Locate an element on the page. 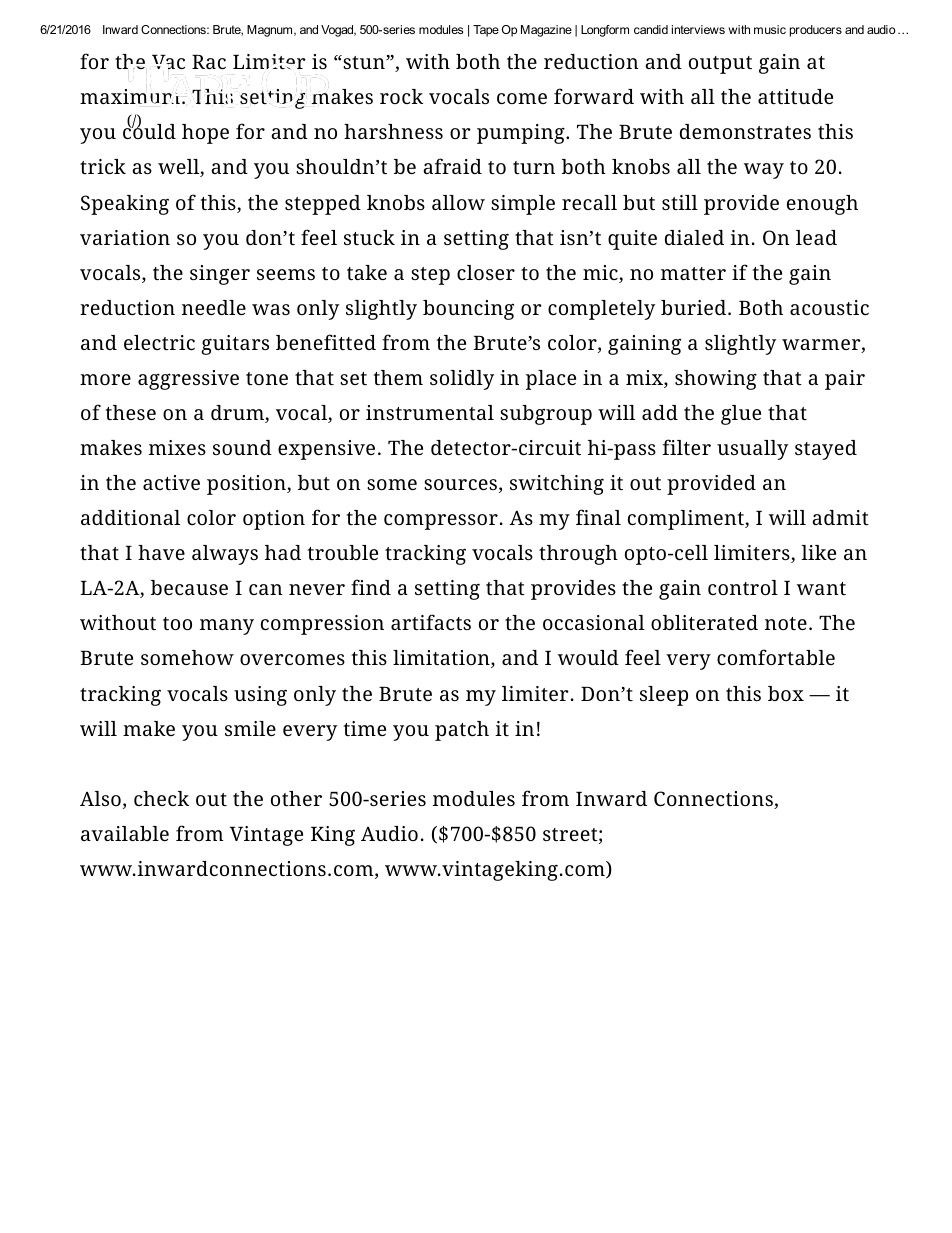 This document has height=1233, width=952. electric is located at coordinates (159, 342).
